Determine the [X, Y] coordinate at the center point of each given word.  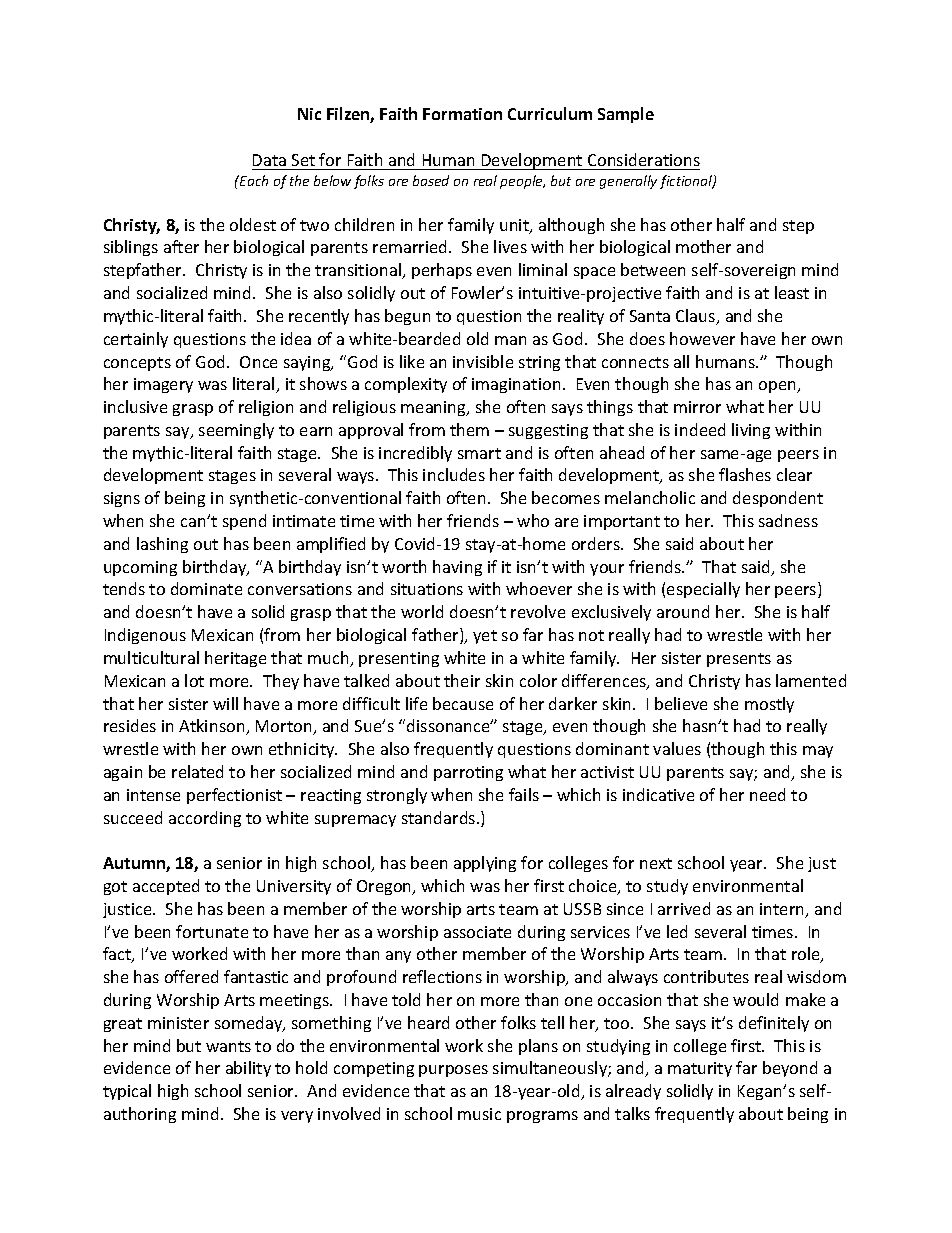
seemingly [236, 431]
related [197, 771]
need [767, 794]
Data [269, 160]
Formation [462, 114]
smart [479, 453]
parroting [468, 773]
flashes [745, 474]
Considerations [644, 159]
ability [248, 1069]
